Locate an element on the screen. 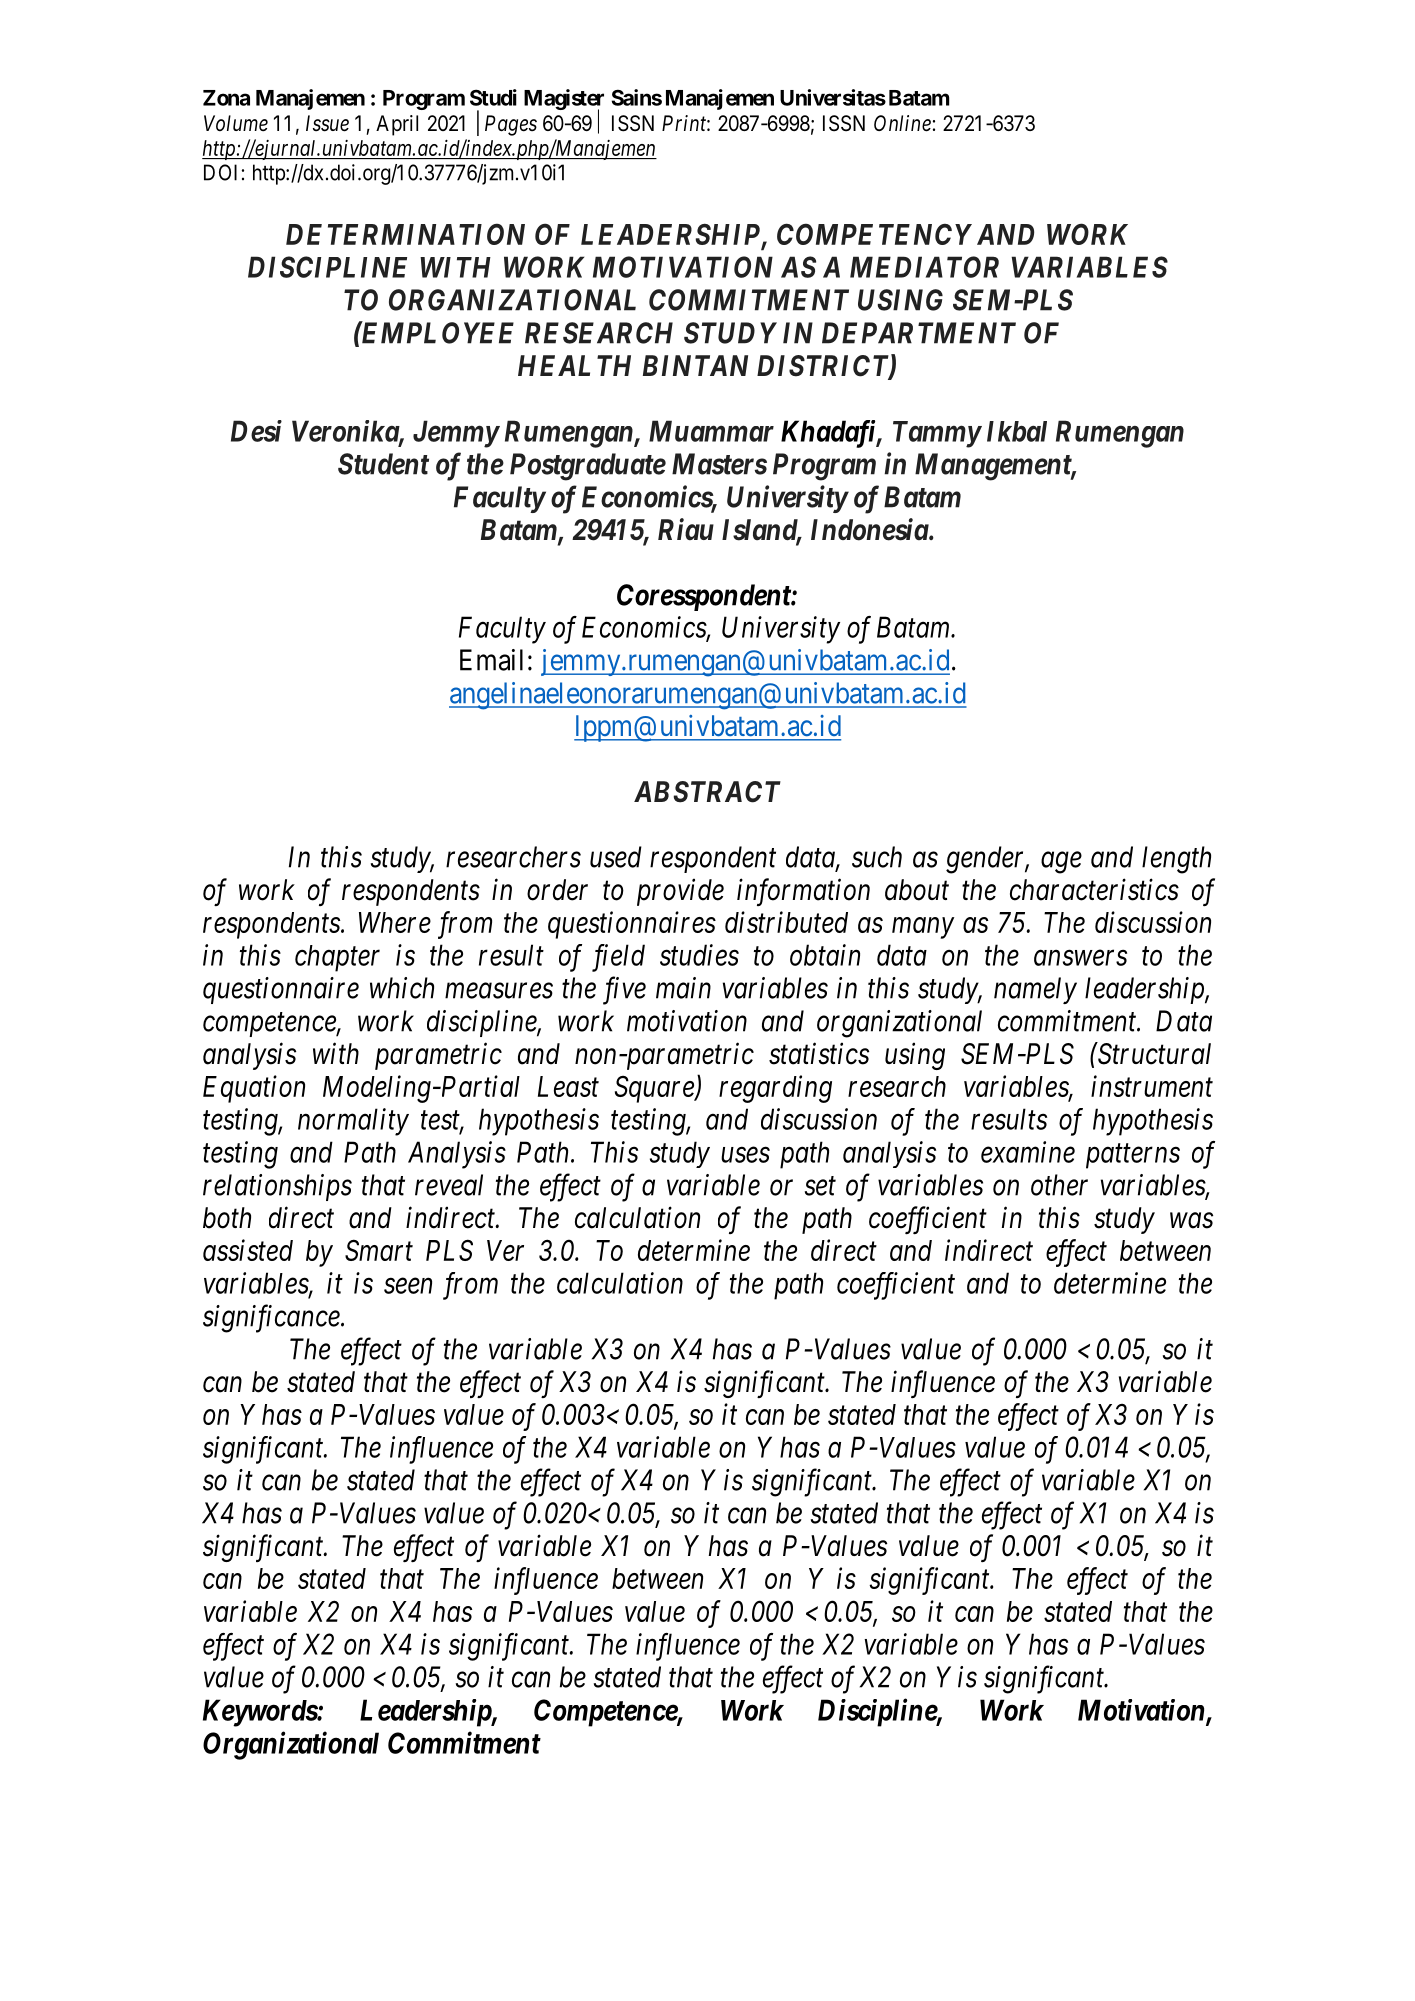 This screenshot has width=1415, height=2001. main is located at coordinates (683, 988).
